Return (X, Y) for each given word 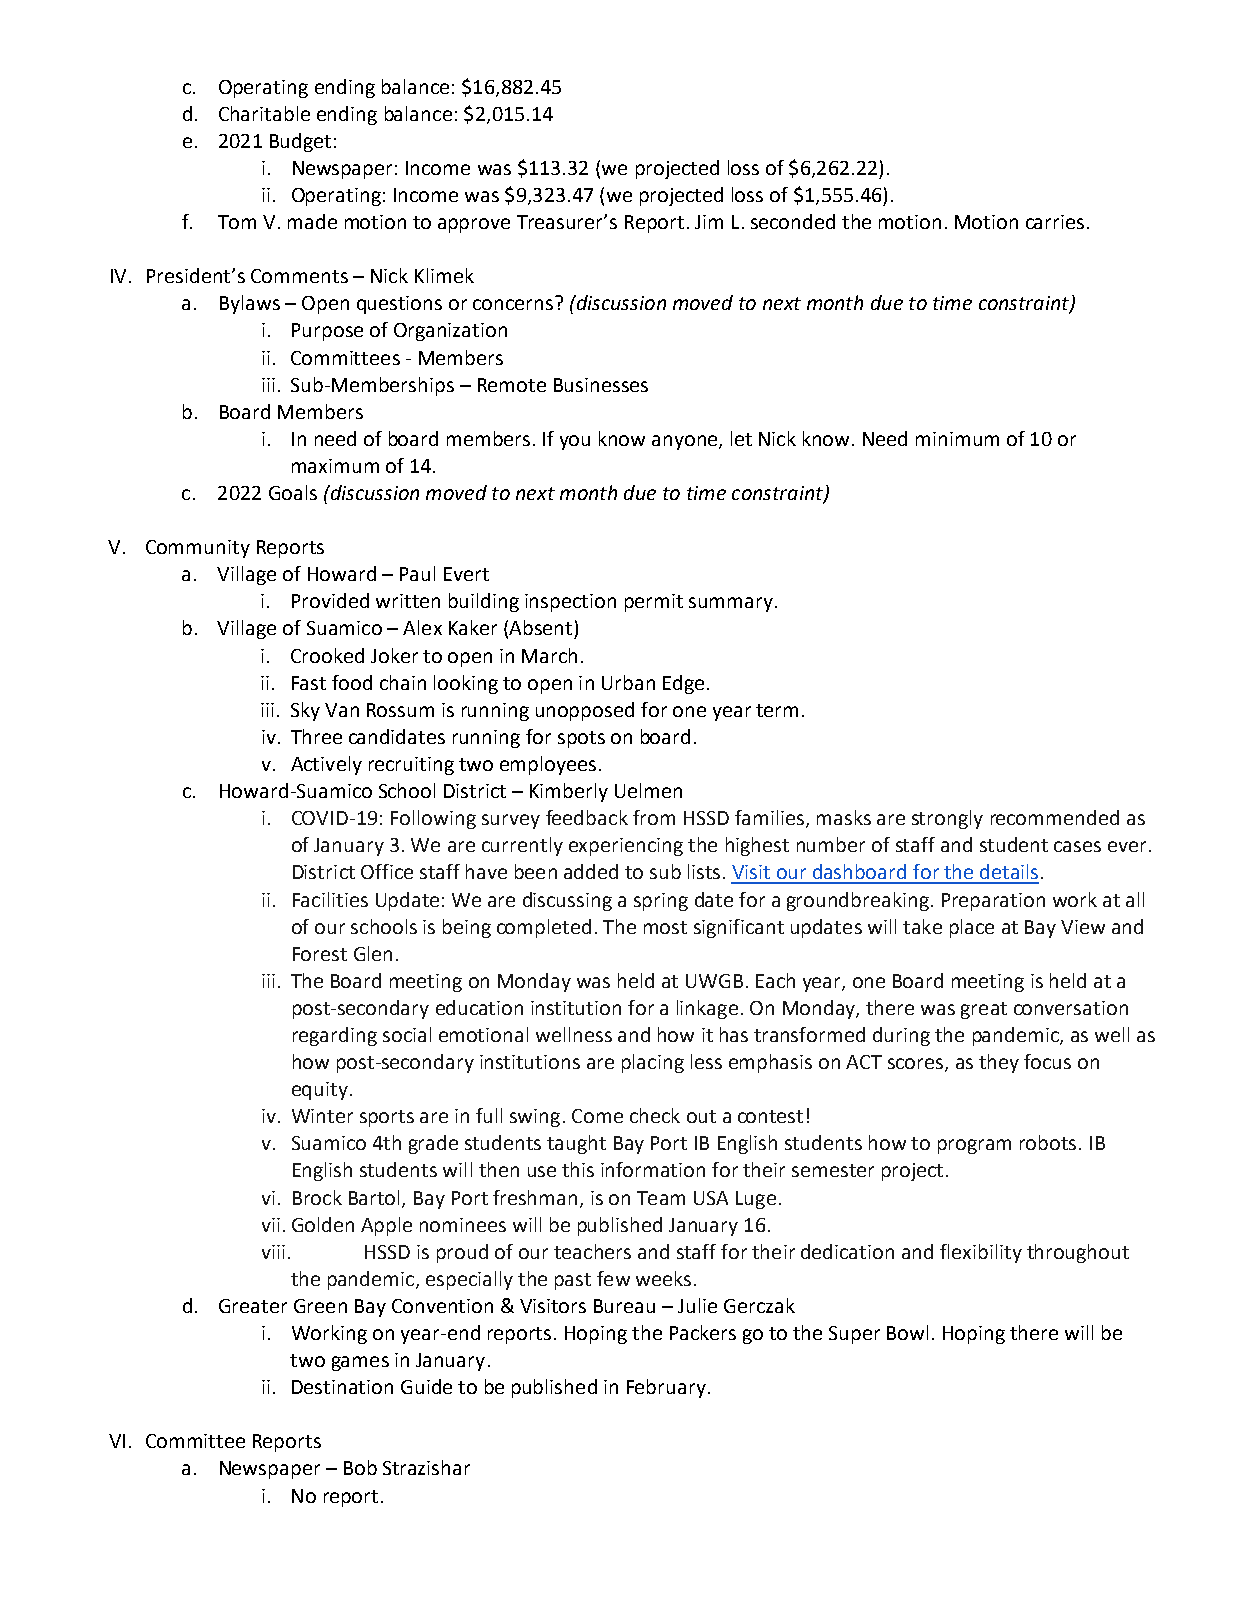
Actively (326, 765)
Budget (300, 142)
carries (1055, 222)
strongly (947, 819)
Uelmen (648, 790)
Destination (342, 1387)
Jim (709, 222)
